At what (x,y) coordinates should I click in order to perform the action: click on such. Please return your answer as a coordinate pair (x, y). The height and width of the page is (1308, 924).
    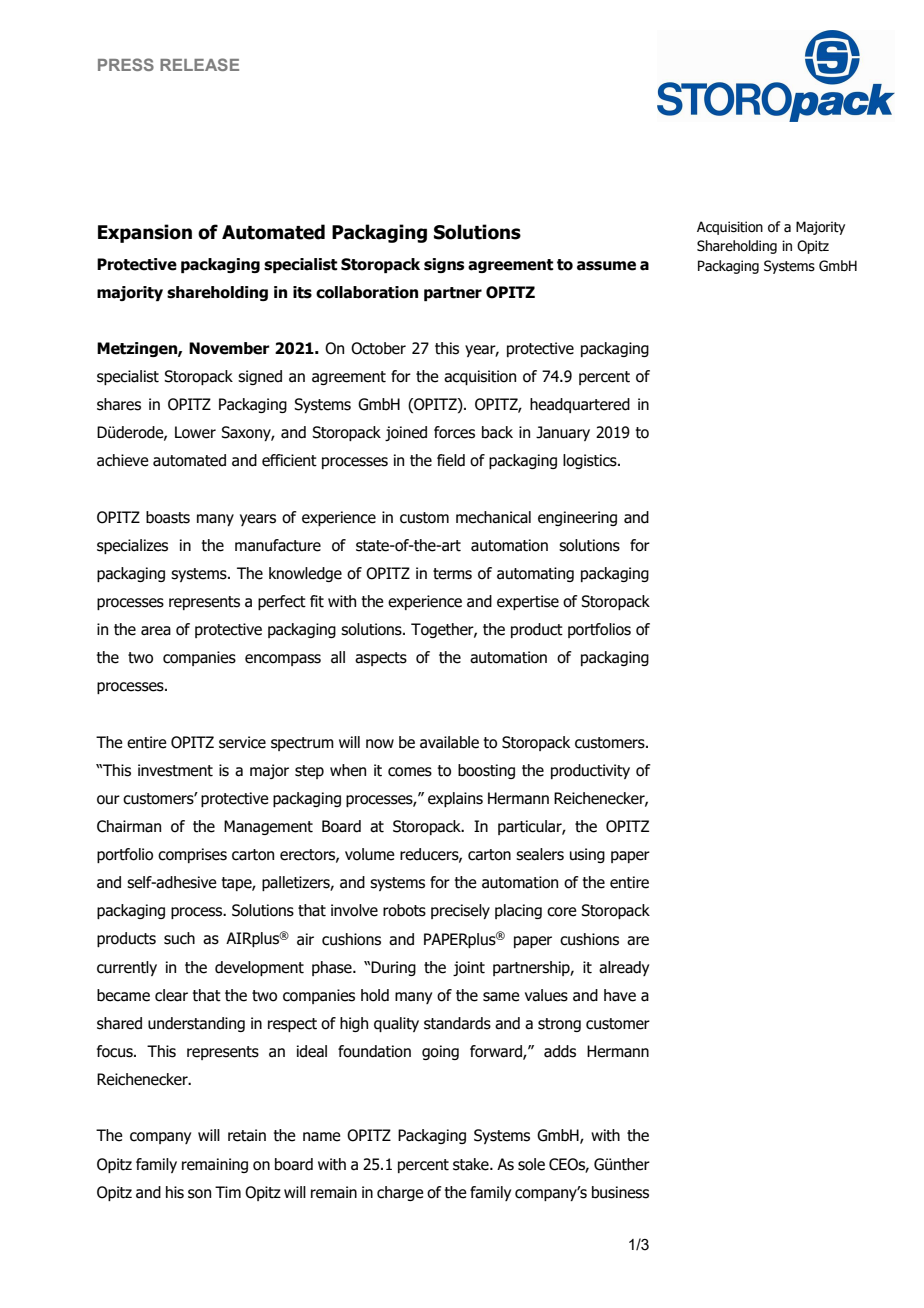
    Looking at the image, I should click on (179, 938).
